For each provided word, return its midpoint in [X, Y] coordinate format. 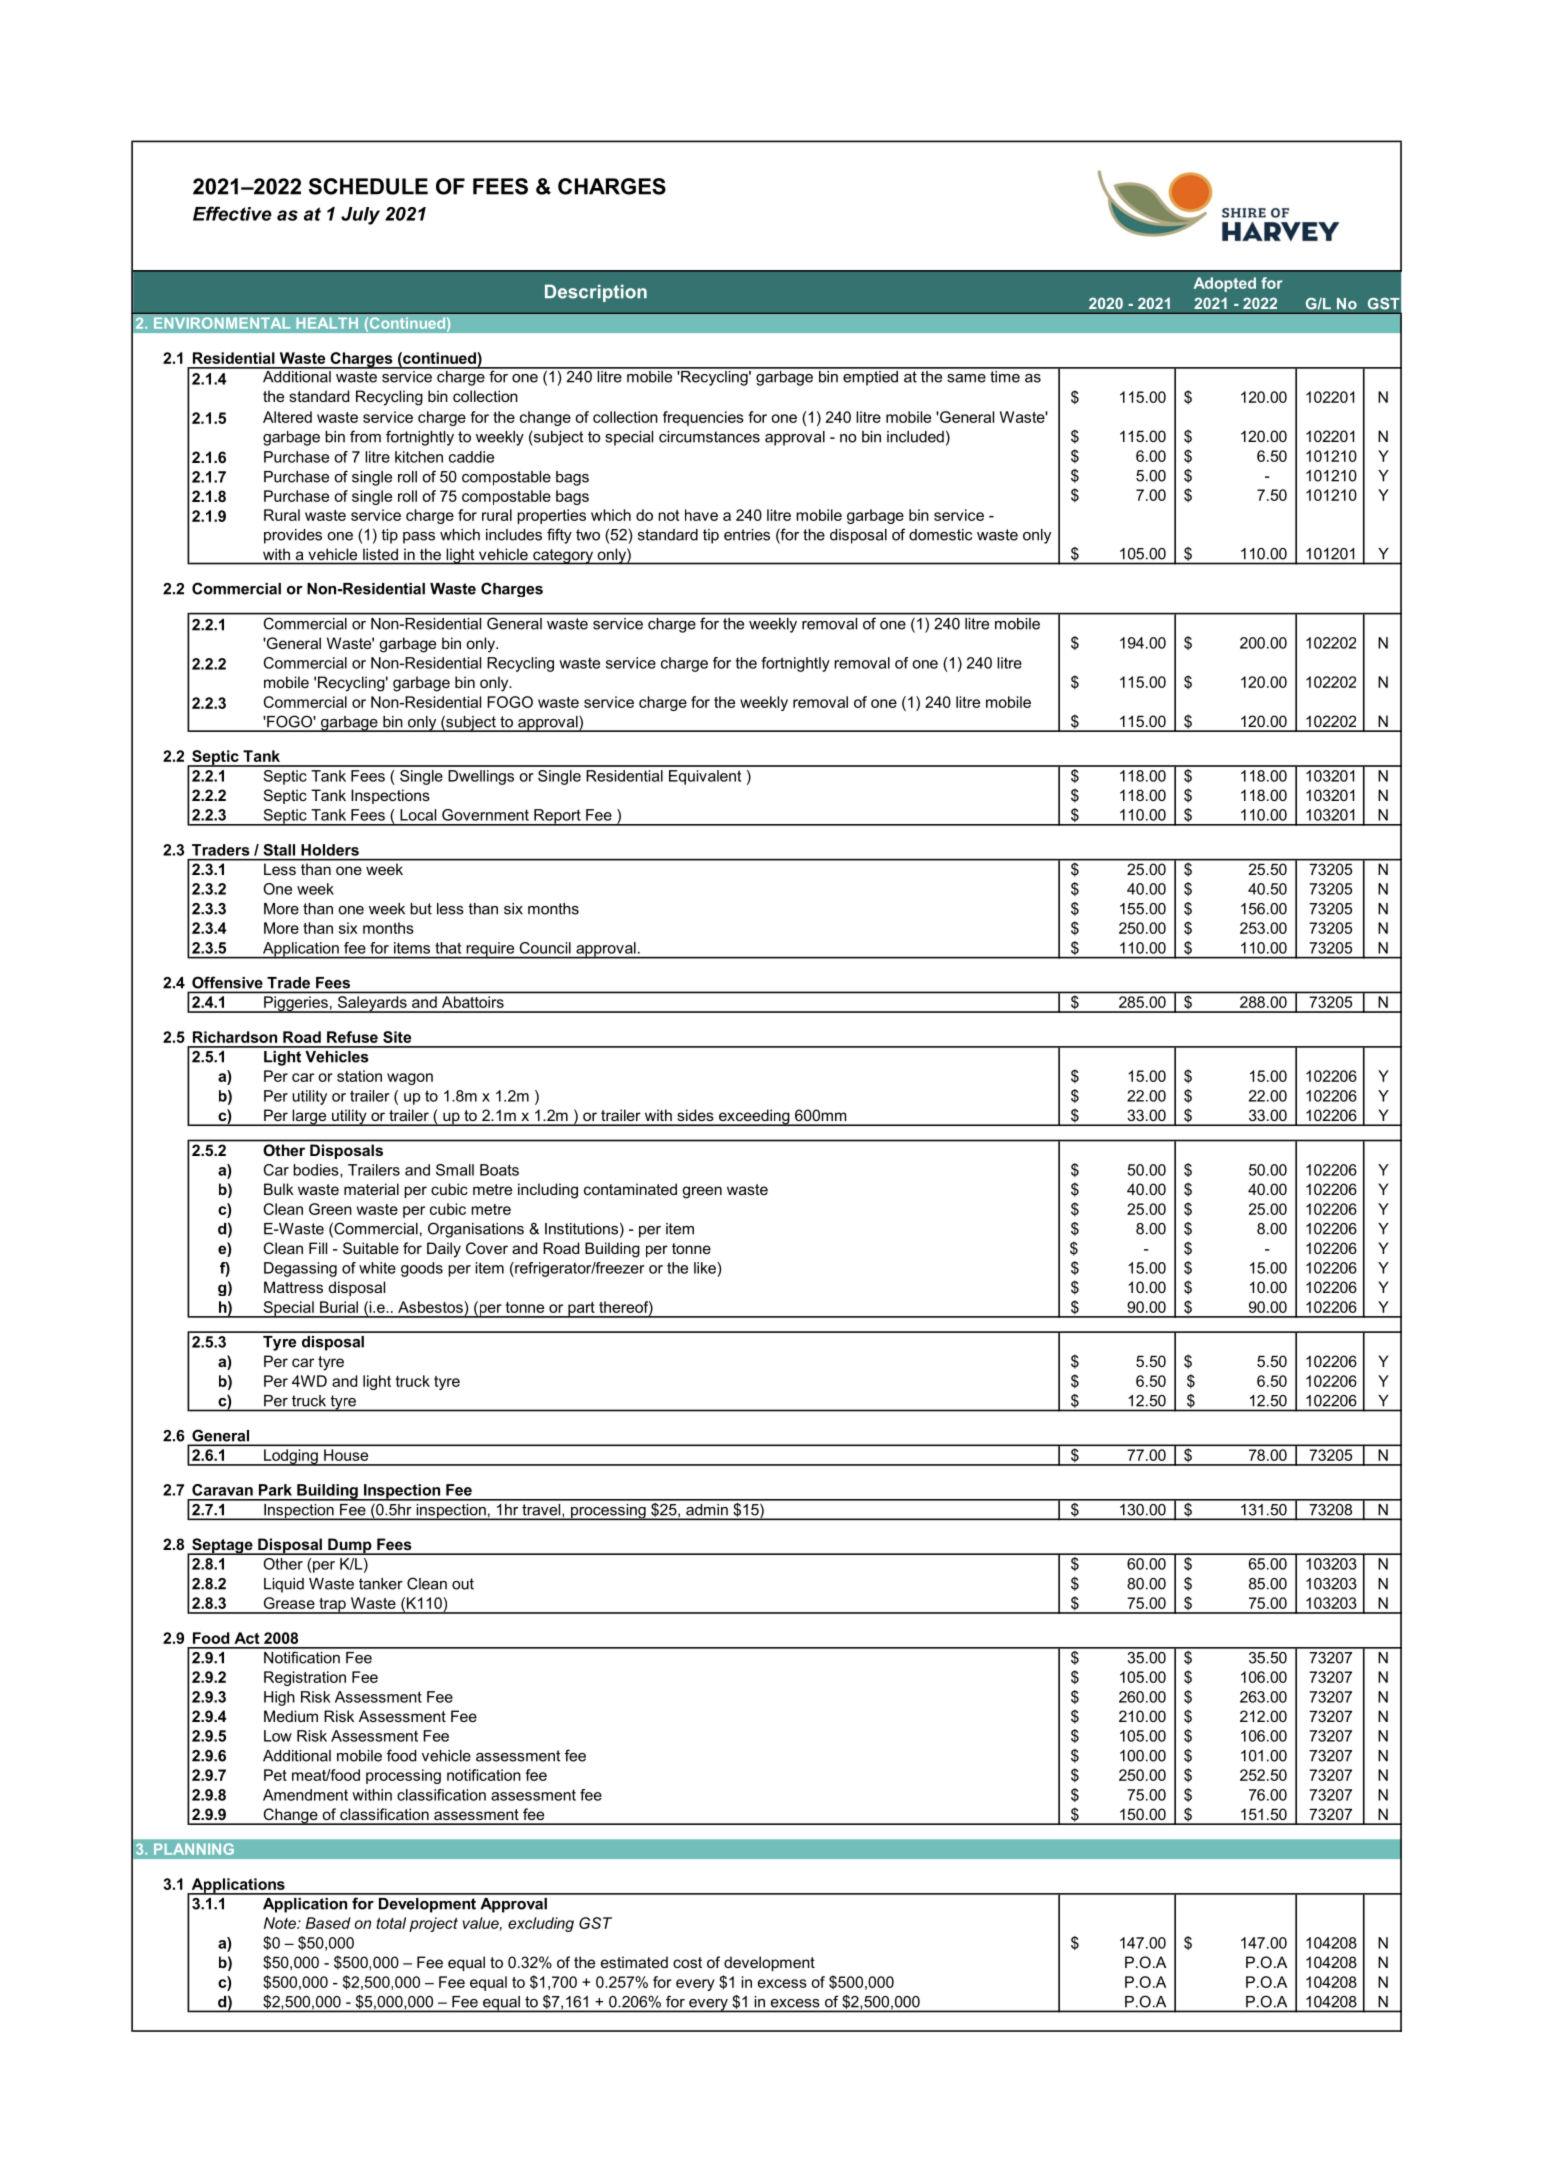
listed [380, 554]
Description [596, 293]
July [360, 216]
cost [687, 1962]
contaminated [630, 1189]
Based [328, 1923]
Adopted [1225, 284]
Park [275, 1490]
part [581, 1310]
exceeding [754, 1117]
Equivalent [705, 777]
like [706, 1268]
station [359, 1076]
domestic [940, 535]
